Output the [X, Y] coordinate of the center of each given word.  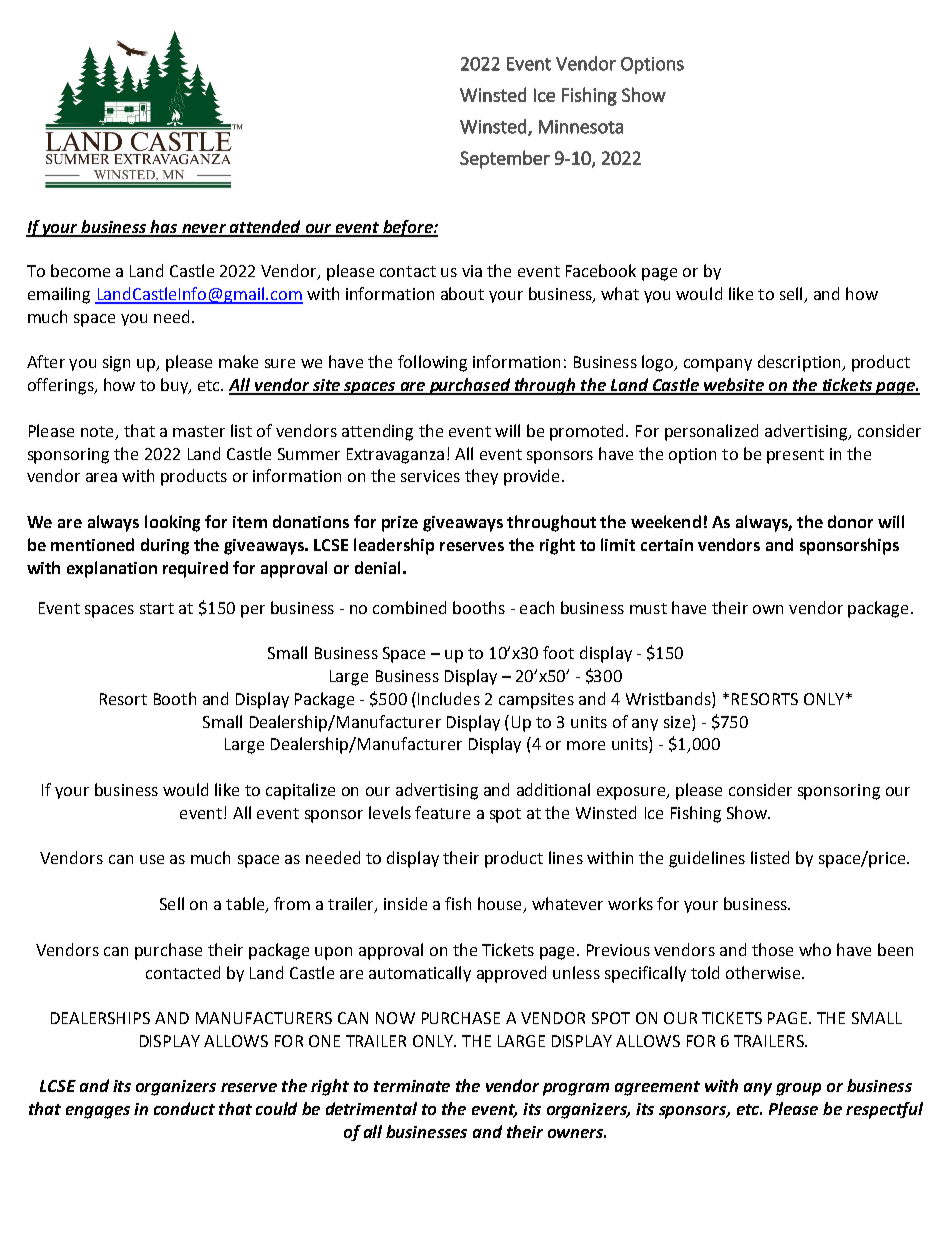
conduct [184, 1108]
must [648, 608]
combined [409, 607]
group [798, 1089]
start [157, 608]
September [505, 159]
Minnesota [581, 127]
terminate [412, 1086]
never [204, 230]
